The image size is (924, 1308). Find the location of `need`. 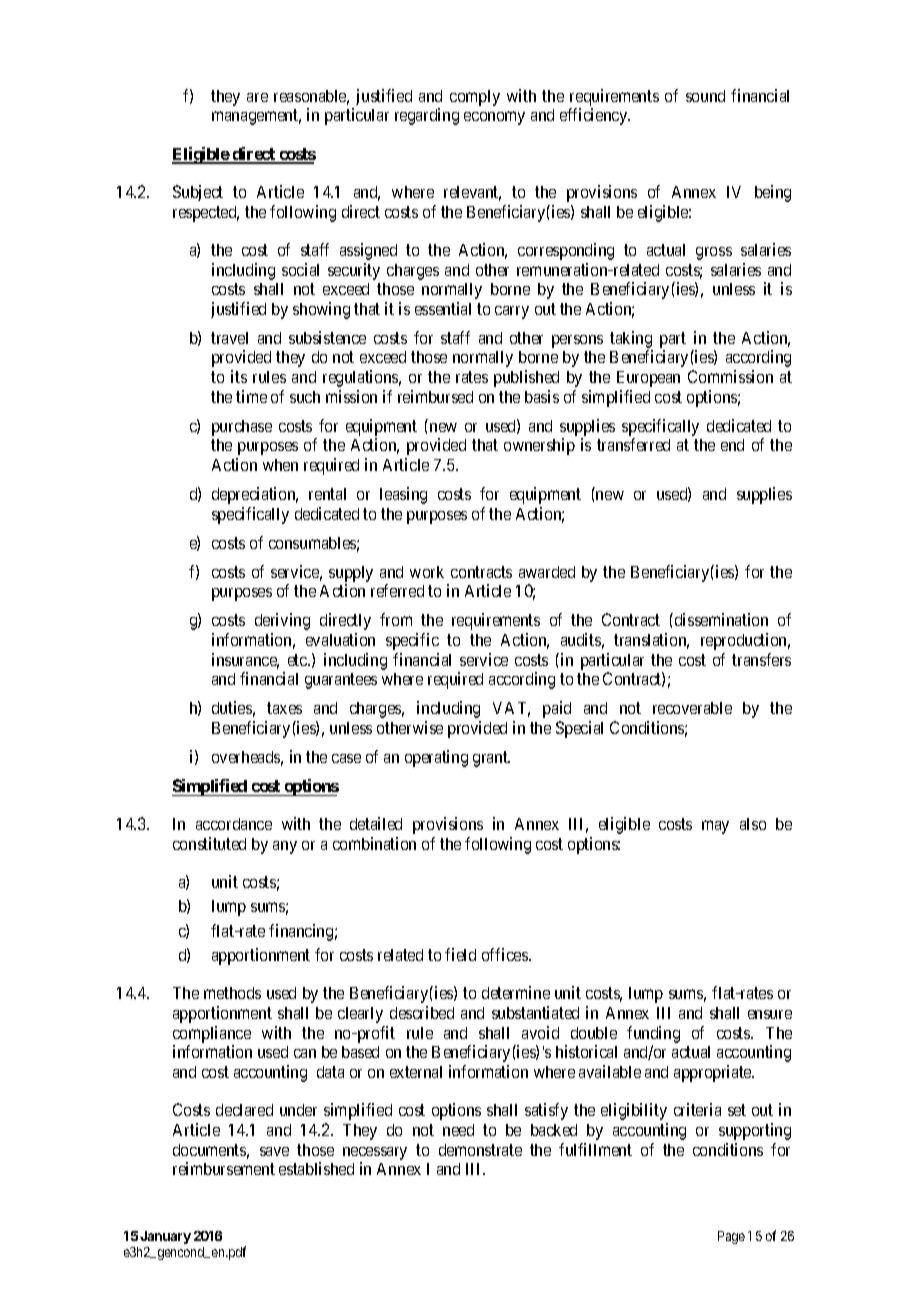

need is located at coordinates (458, 1130).
